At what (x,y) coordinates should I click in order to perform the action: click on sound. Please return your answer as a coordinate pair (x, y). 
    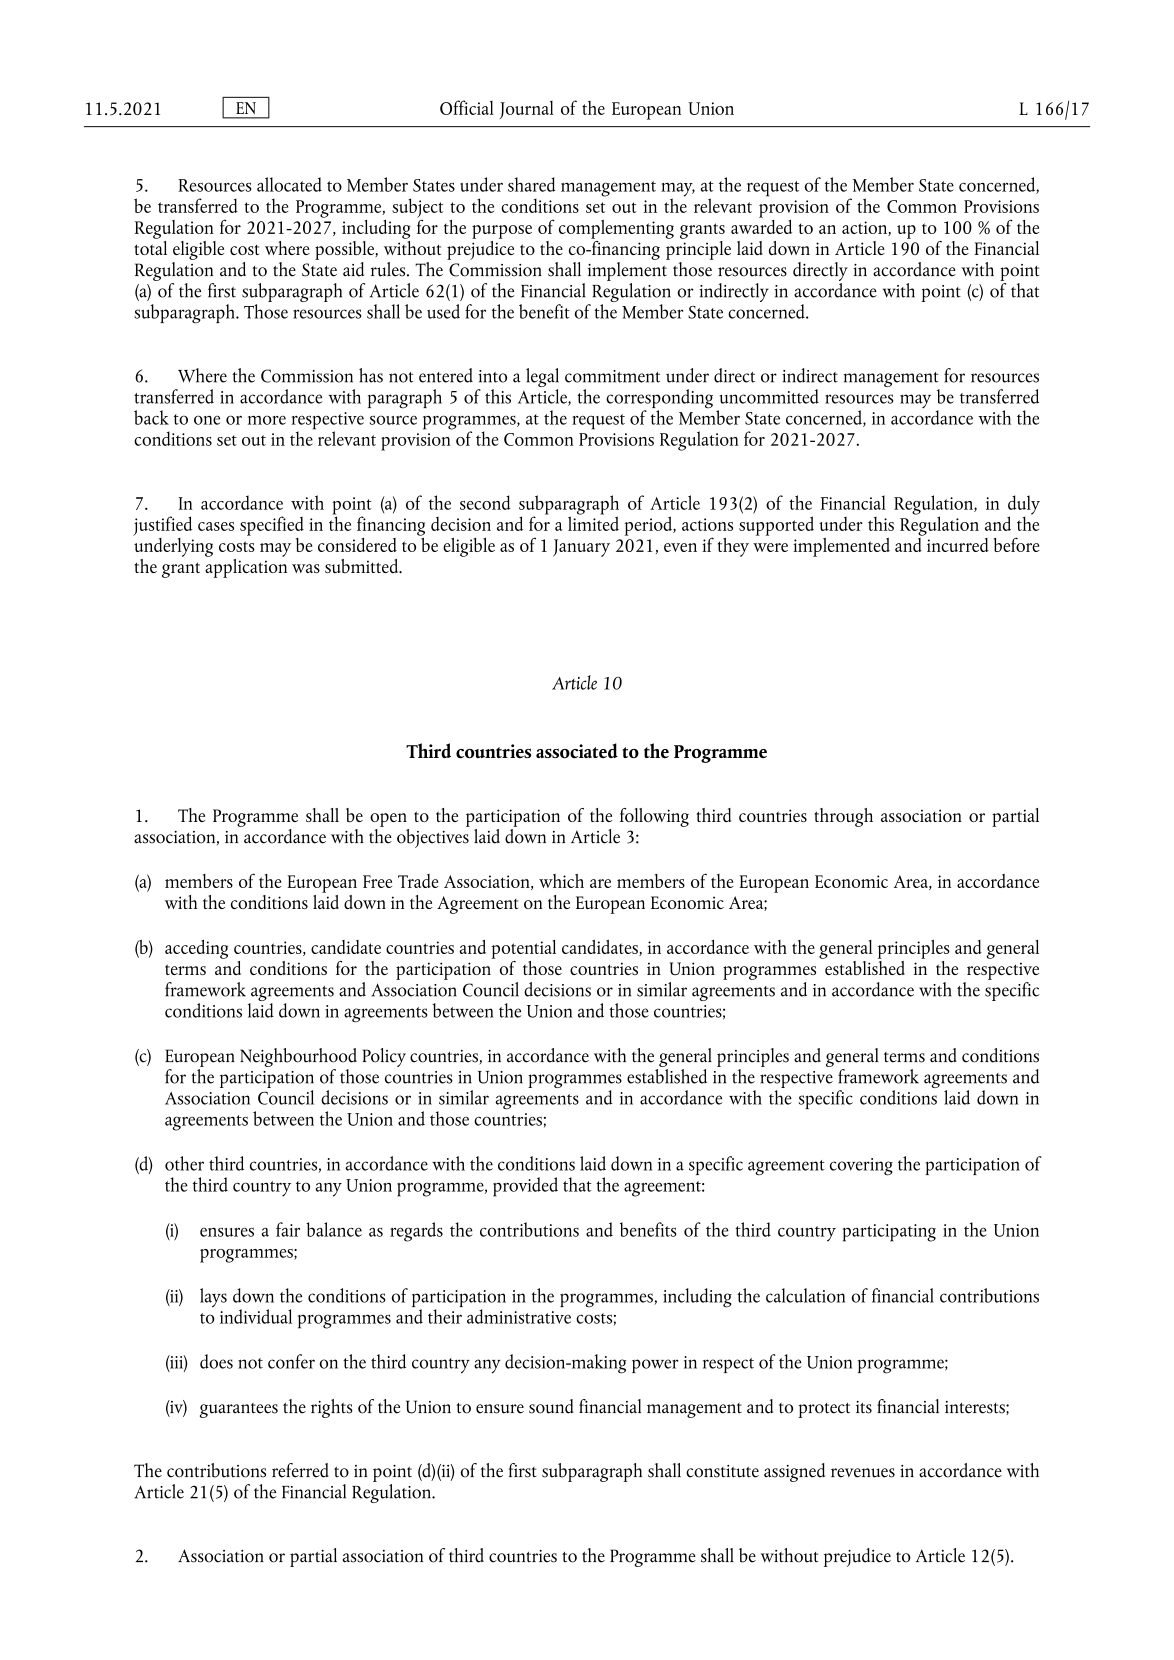
    Looking at the image, I should click on (551, 1406).
